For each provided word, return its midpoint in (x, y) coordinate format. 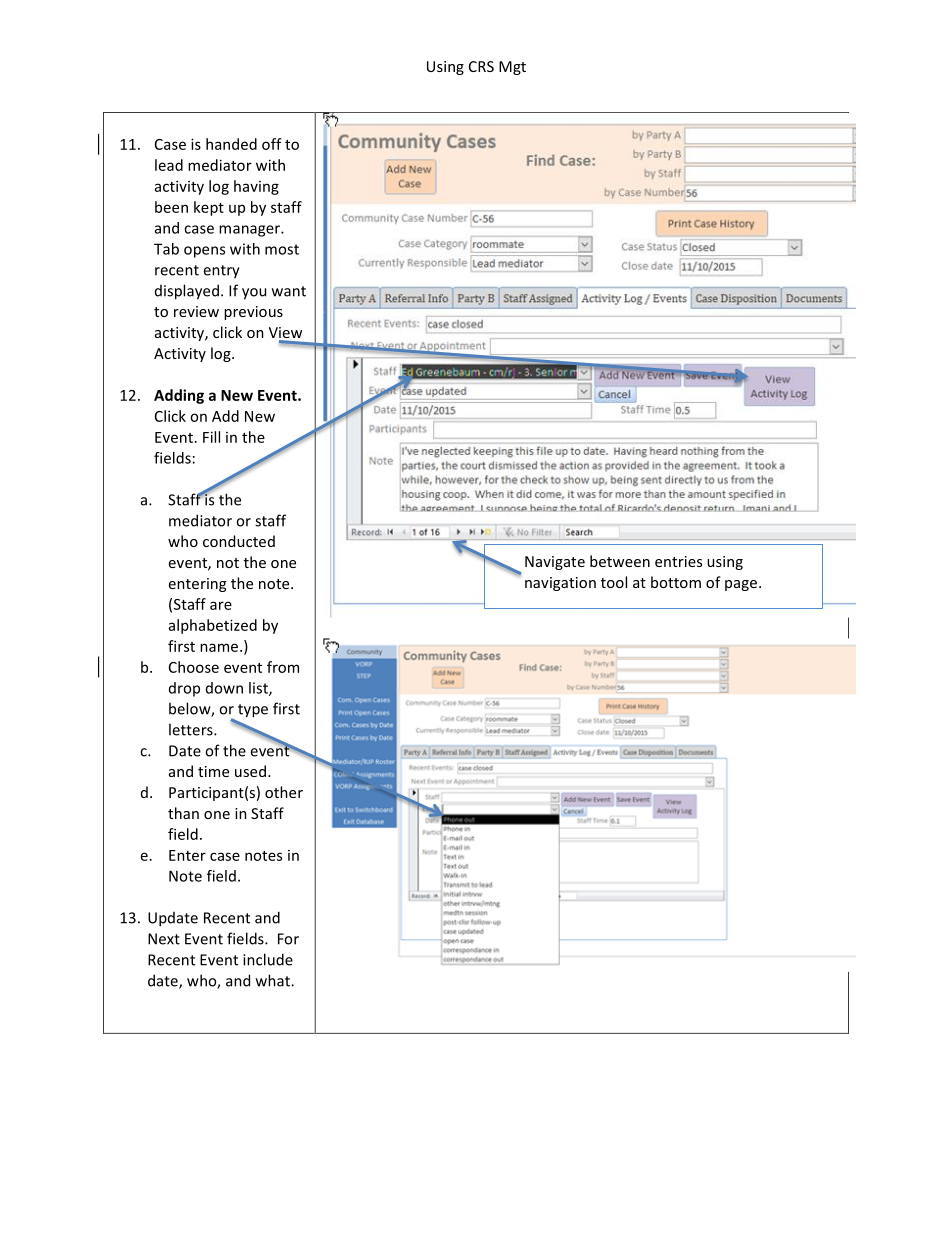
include (268, 959)
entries (678, 561)
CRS (481, 66)
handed (231, 144)
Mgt (512, 68)
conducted (239, 541)
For (288, 939)
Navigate (555, 563)
